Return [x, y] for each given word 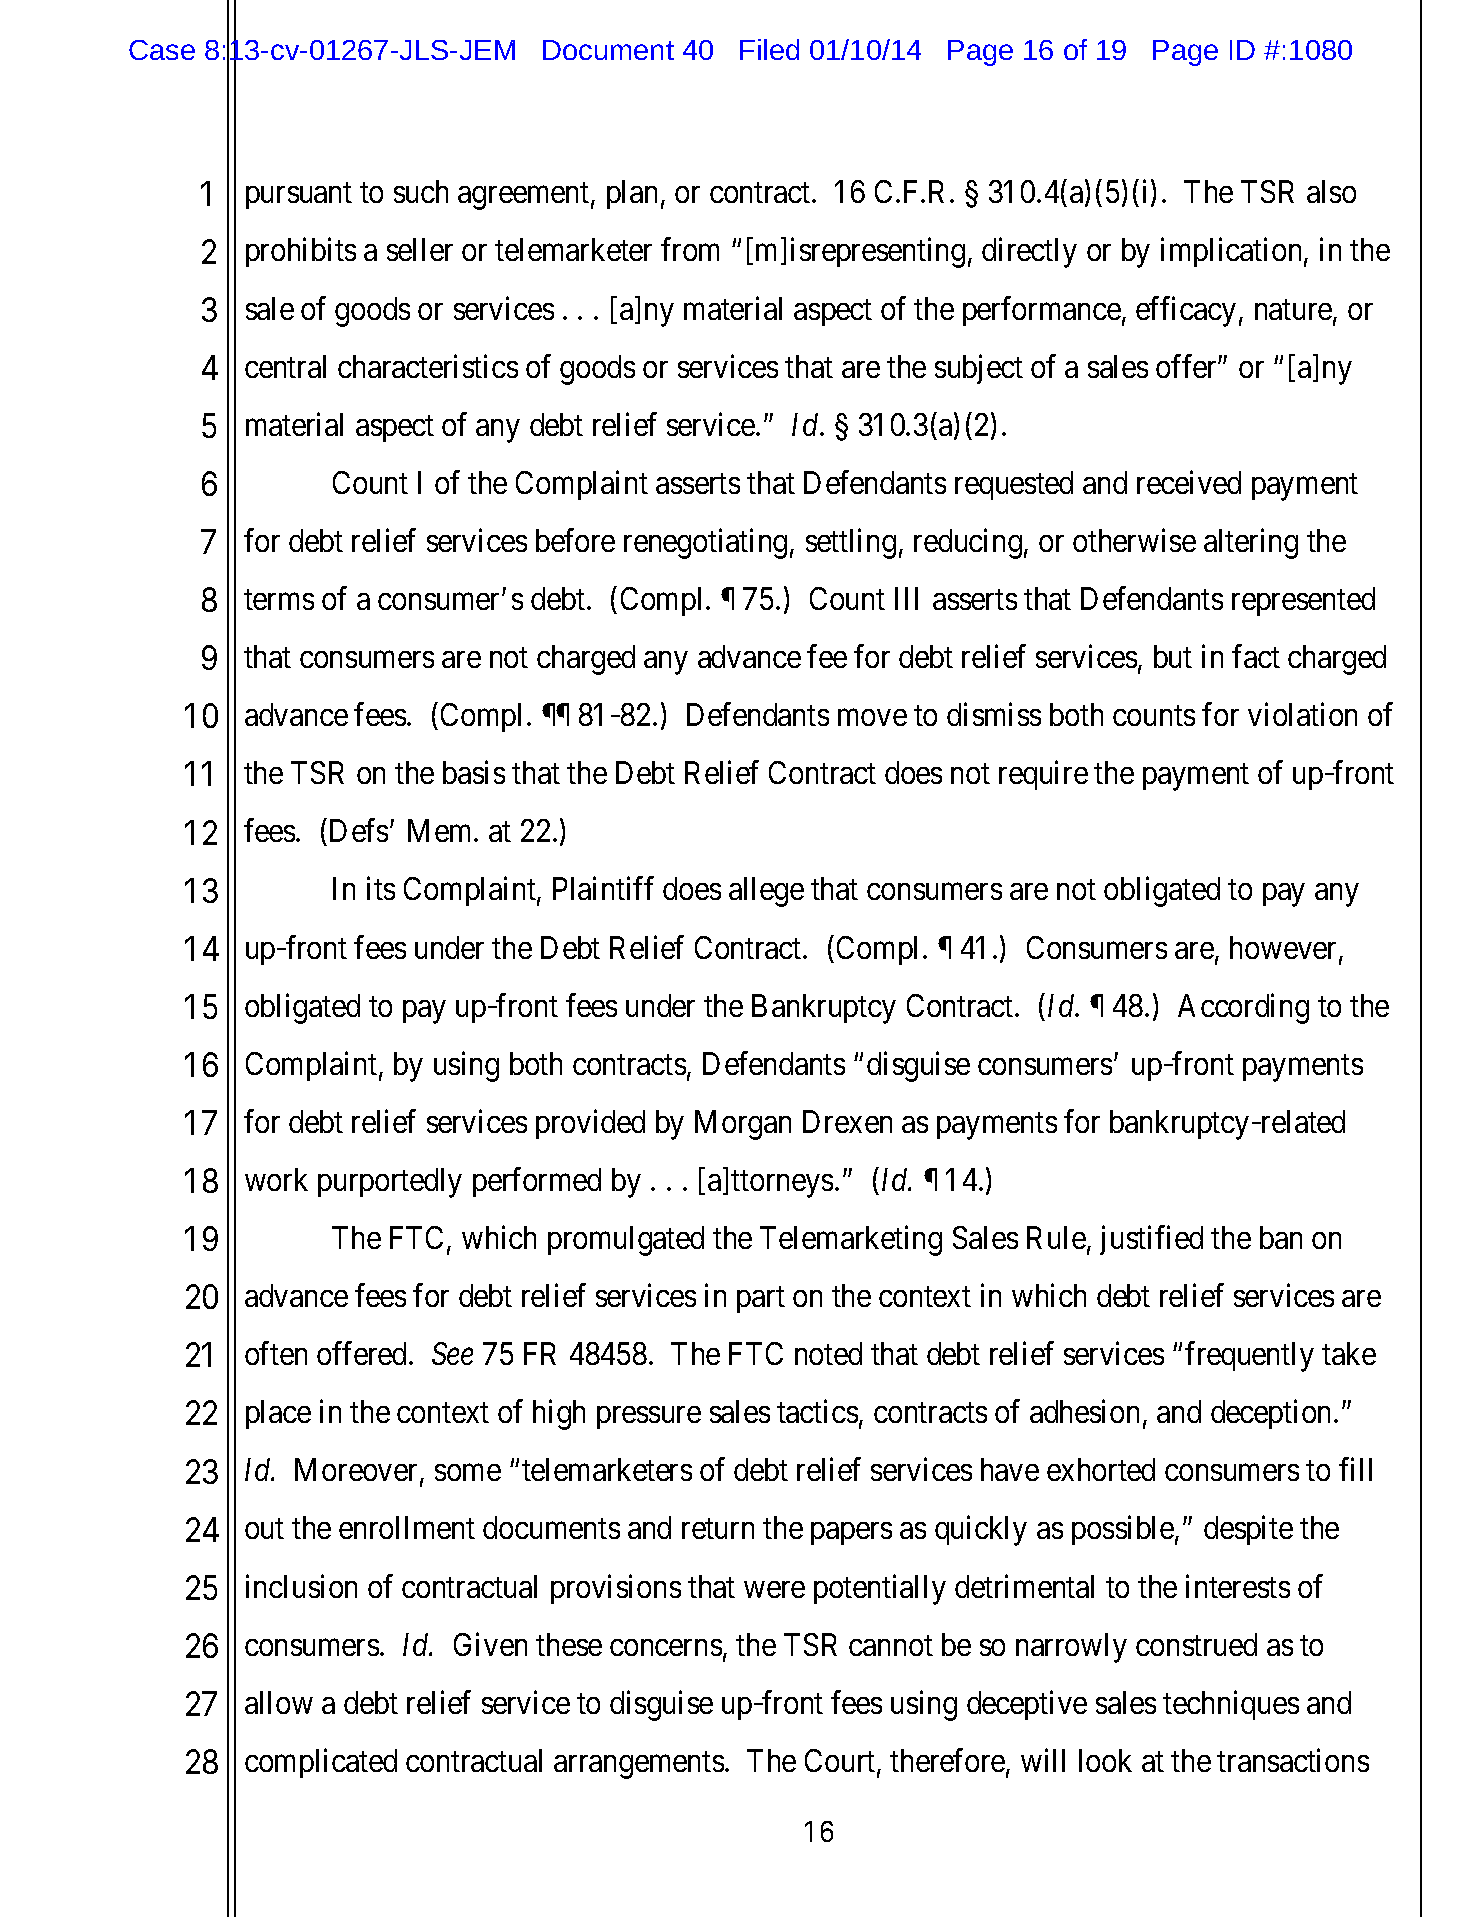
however [1285, 949]
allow [279, 1702]
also [1331, 191]
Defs [359, 830]
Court [841, 1762]
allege [766, 892]
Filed [769, 49]
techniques [1231, 1705]
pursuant [299, 196]
